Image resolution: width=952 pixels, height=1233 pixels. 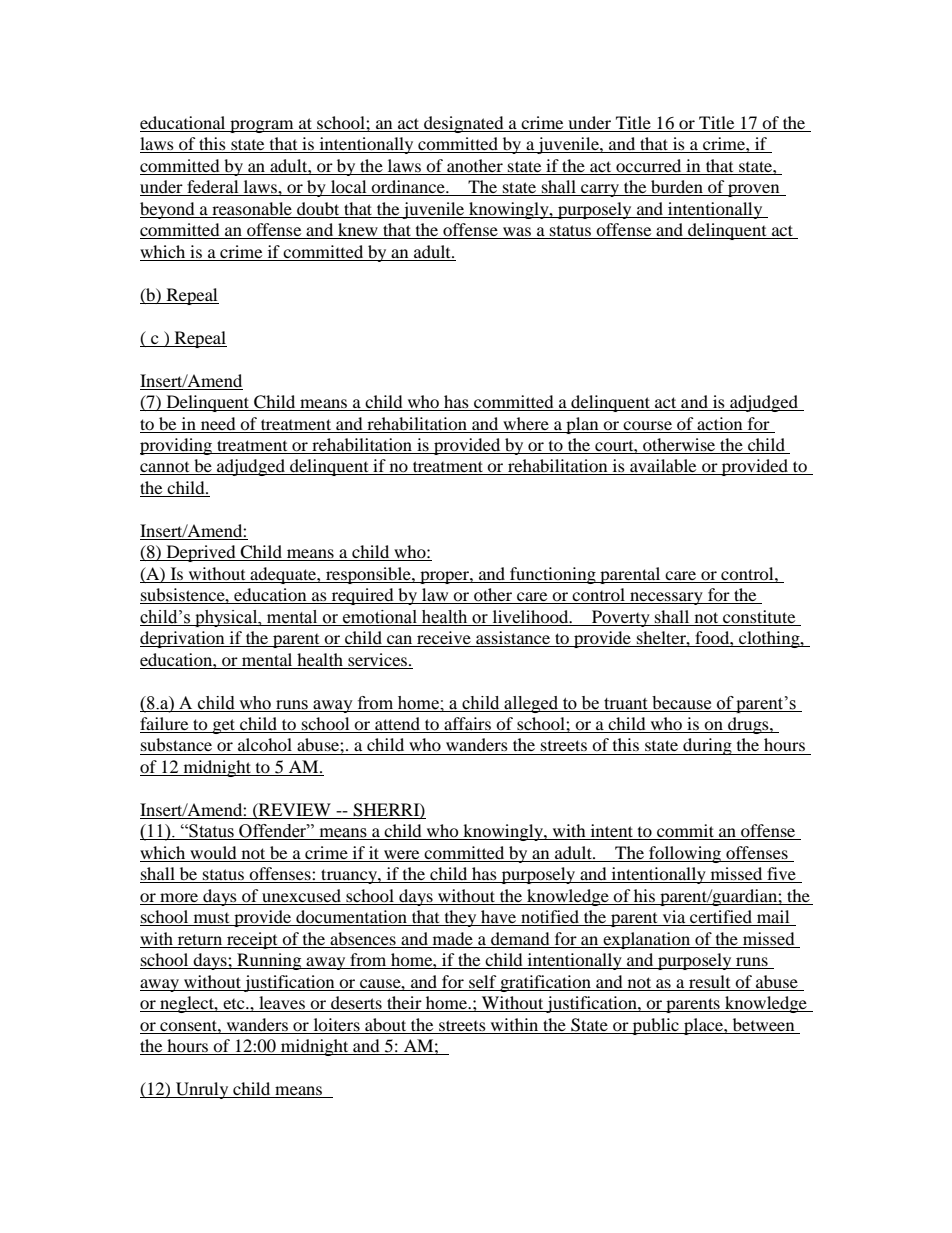 I want to click on physical, so click(x=226, y=618).
